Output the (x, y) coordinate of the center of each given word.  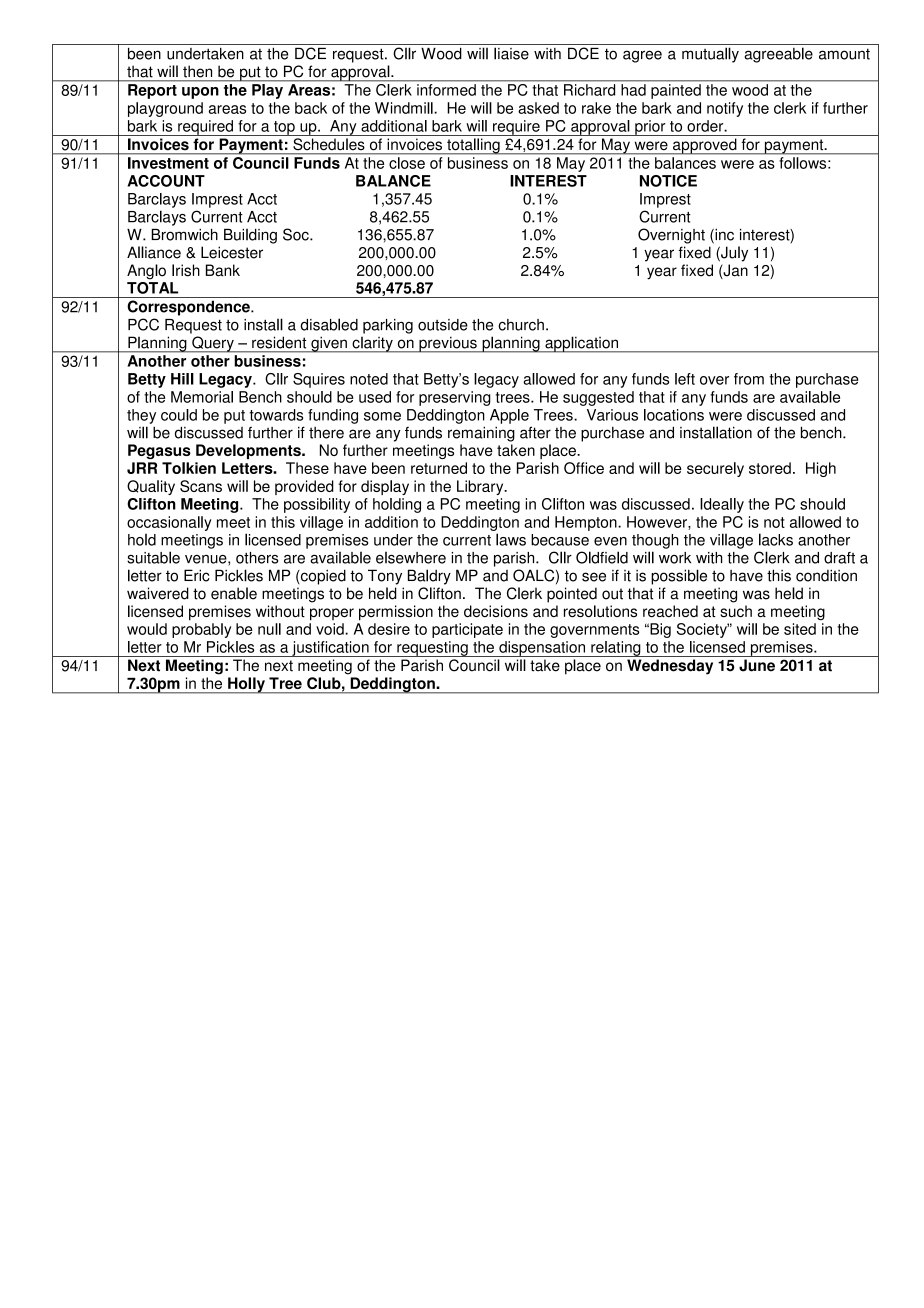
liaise (511, 53)
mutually (710, 55)
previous (448, 344)
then (197, 72)
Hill (182, 379)
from (749, 379)
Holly (246, 685)
